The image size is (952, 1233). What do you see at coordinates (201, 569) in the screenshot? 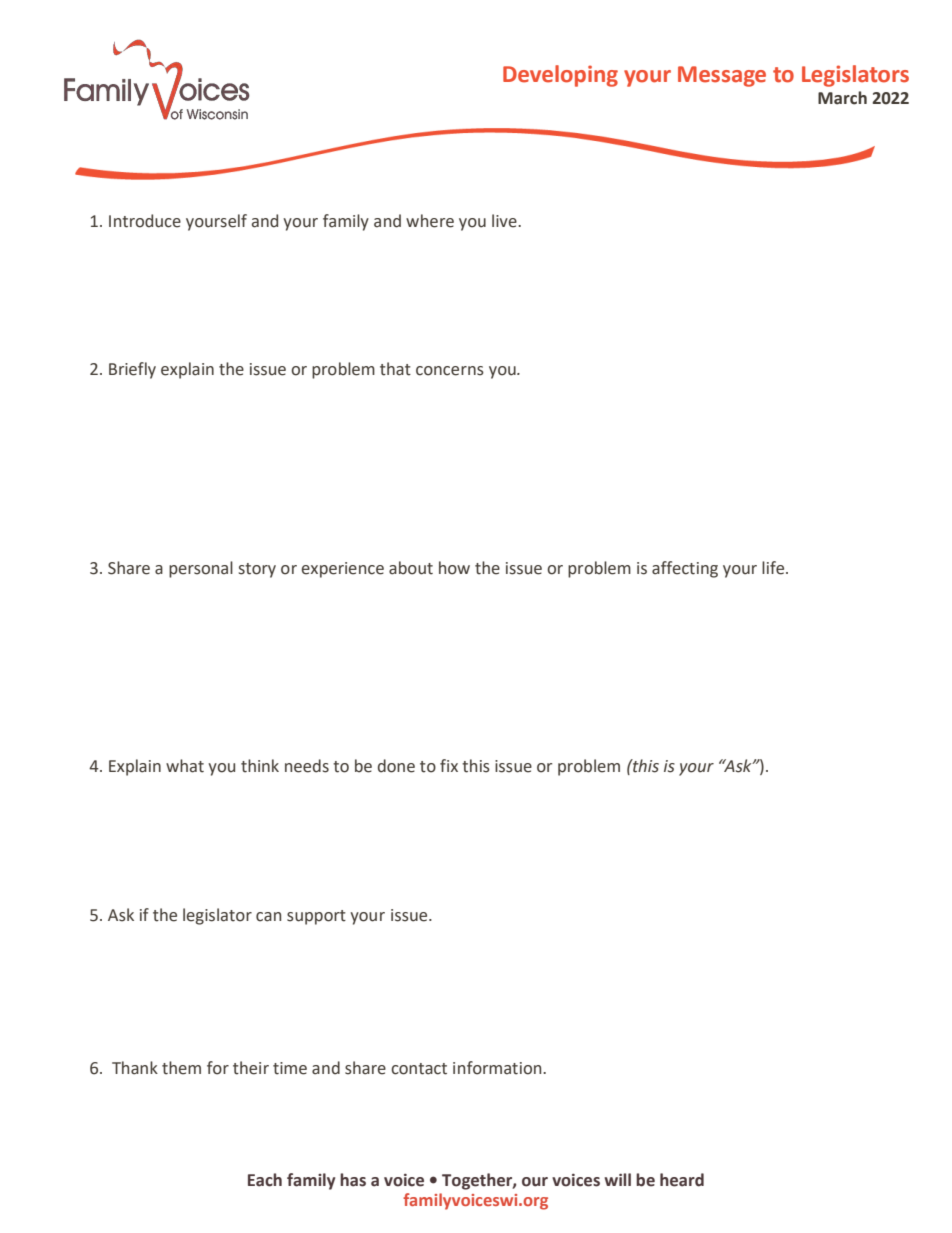
I see `personal` at bounding box center [201, 569].
